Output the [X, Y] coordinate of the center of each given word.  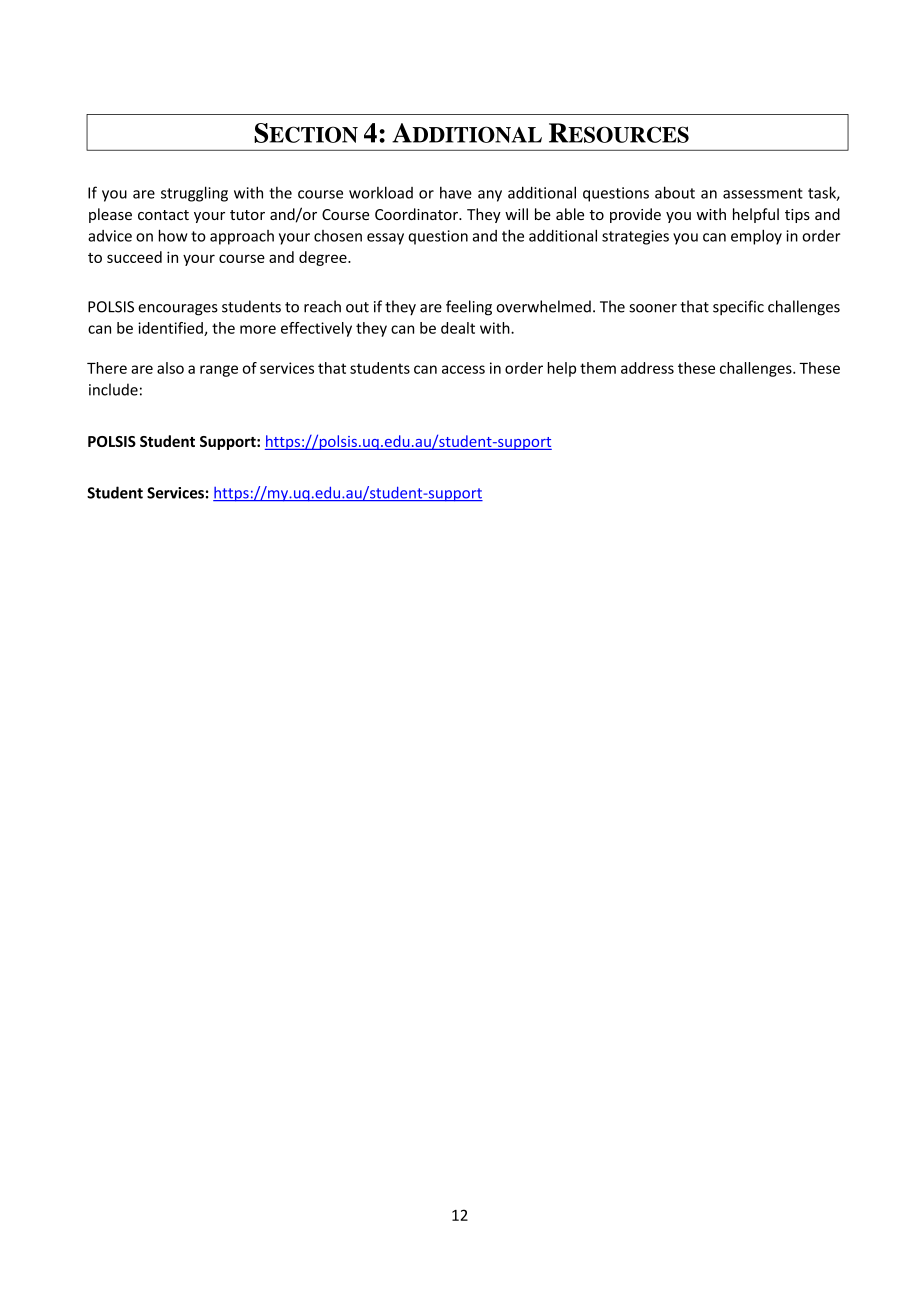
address [647, 368]
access [463, 369]
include [113, 389]
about [675, 192]
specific [738, 308]
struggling [194, 194]
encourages [178, 310]
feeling [469, 308]
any [490, 196]
